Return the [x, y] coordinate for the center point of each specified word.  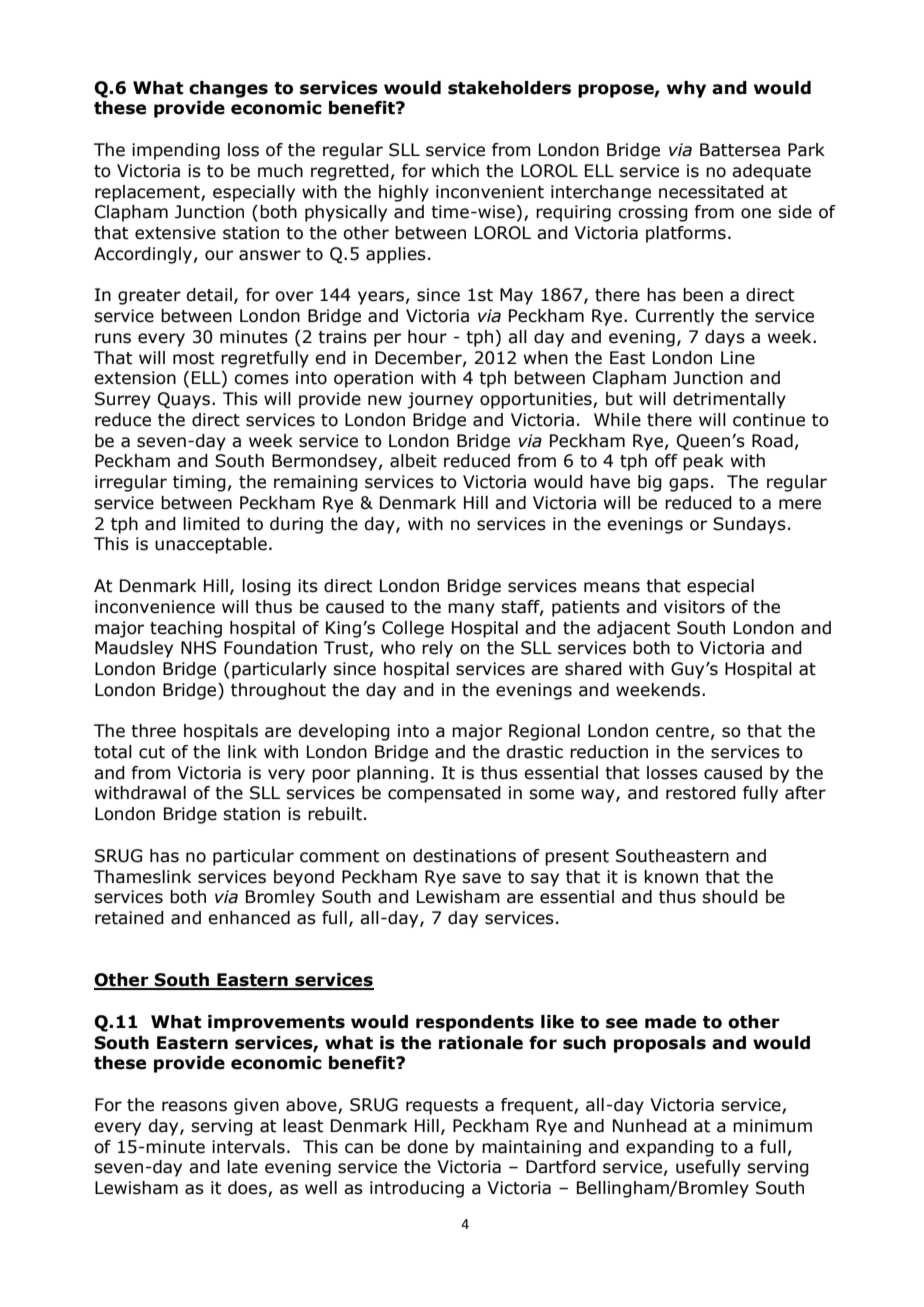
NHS [198, 648]
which [455, 171]
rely [437, 649]
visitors [694, 607]
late [242, 1167]
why [686, 89]
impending [176, 151]
